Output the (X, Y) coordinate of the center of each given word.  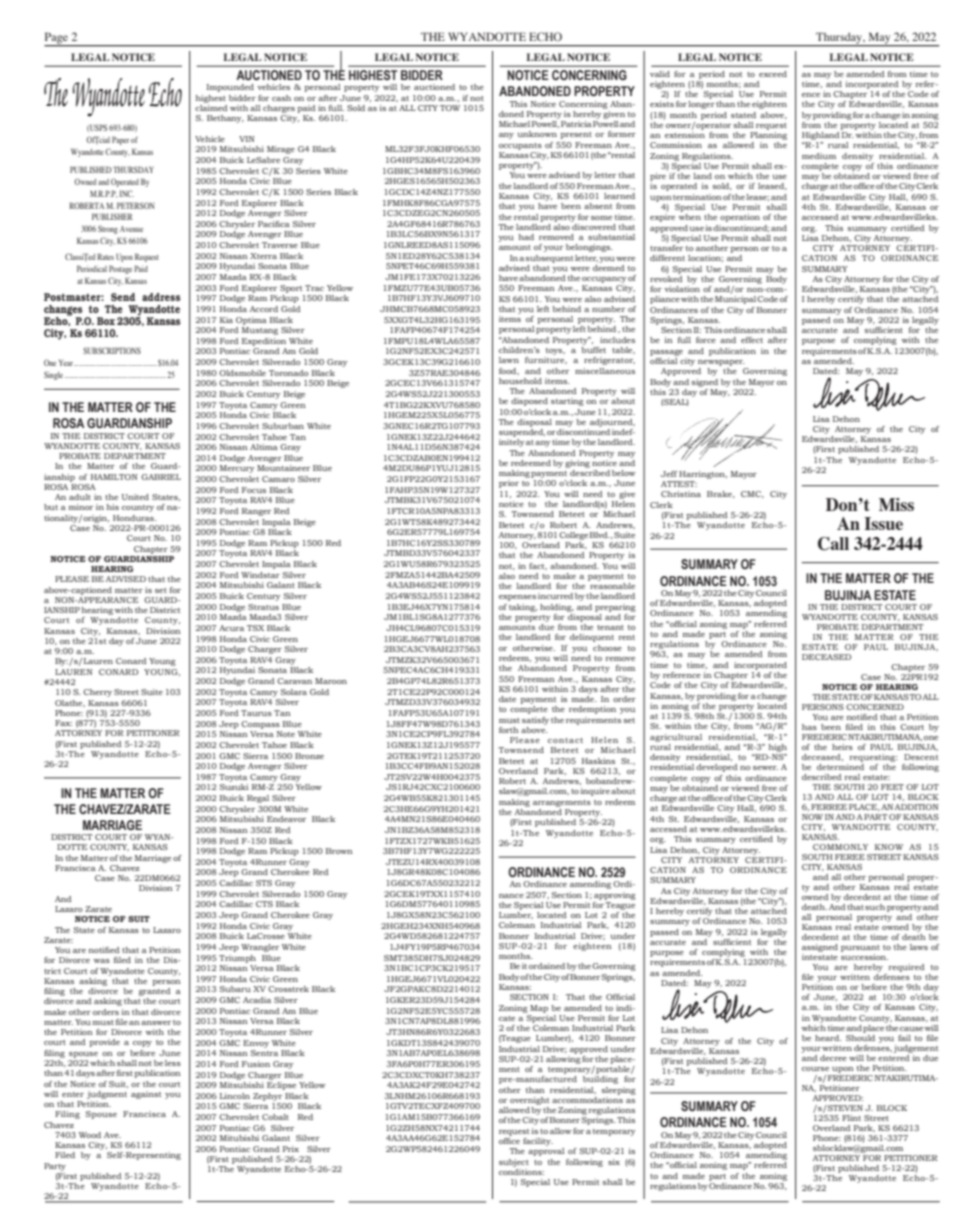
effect (752, 340)
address (161, 297)
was (102, 961)
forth (509, 730)
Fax (63, 723)
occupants (520, 146)
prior (509, 484)
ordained (547, 966)
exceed (773, 74)
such (875, 907)
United (135, 497)
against (146, 1095)
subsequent (549, 259)
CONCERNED (875, 707)
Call (833, 544)
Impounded (230, 88)
